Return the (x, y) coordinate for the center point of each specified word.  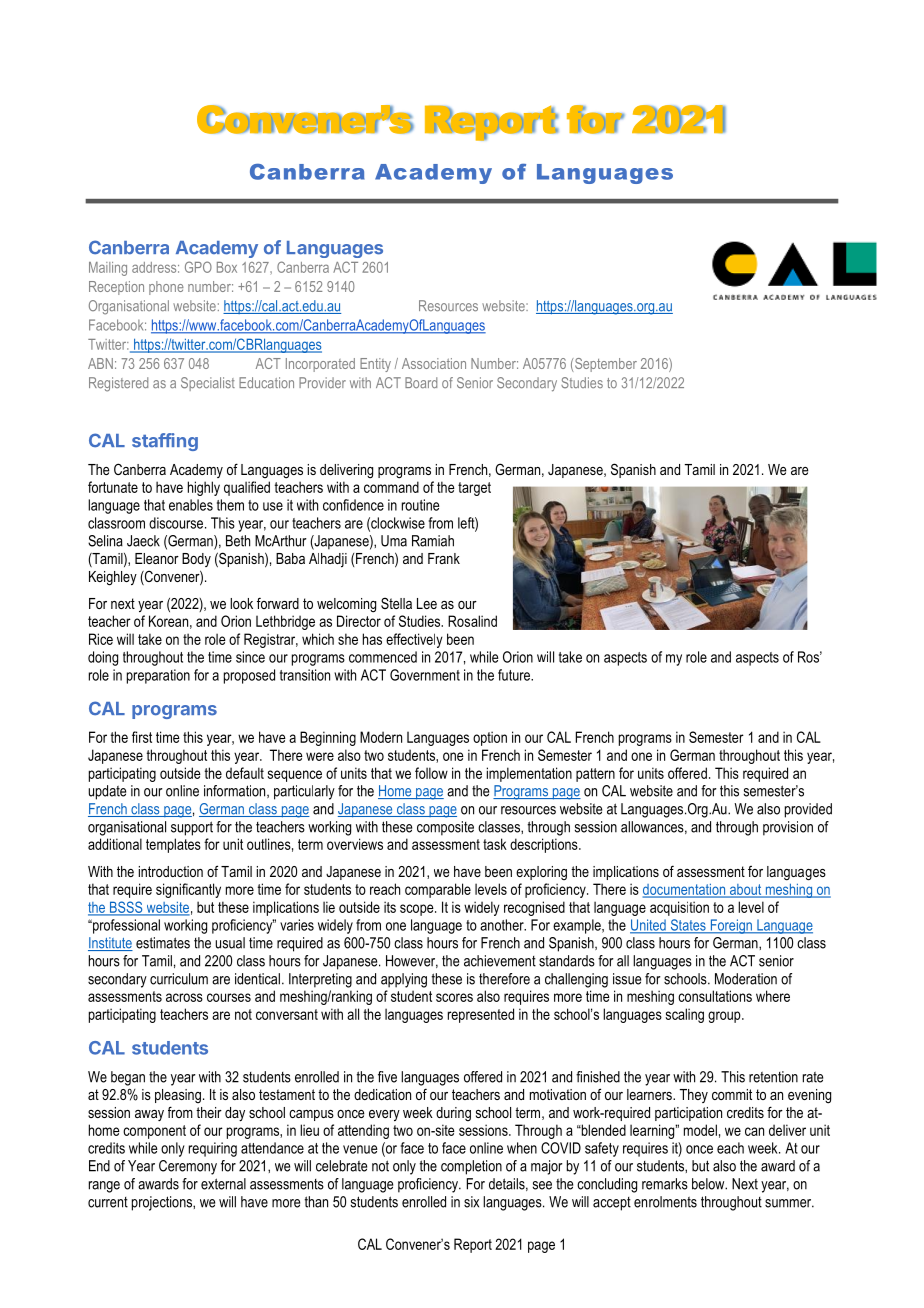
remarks (665, 1184)
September (605, 365)
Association (434, 363)
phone (166, 288)
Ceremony (188, 1167)
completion (471, 1167)
